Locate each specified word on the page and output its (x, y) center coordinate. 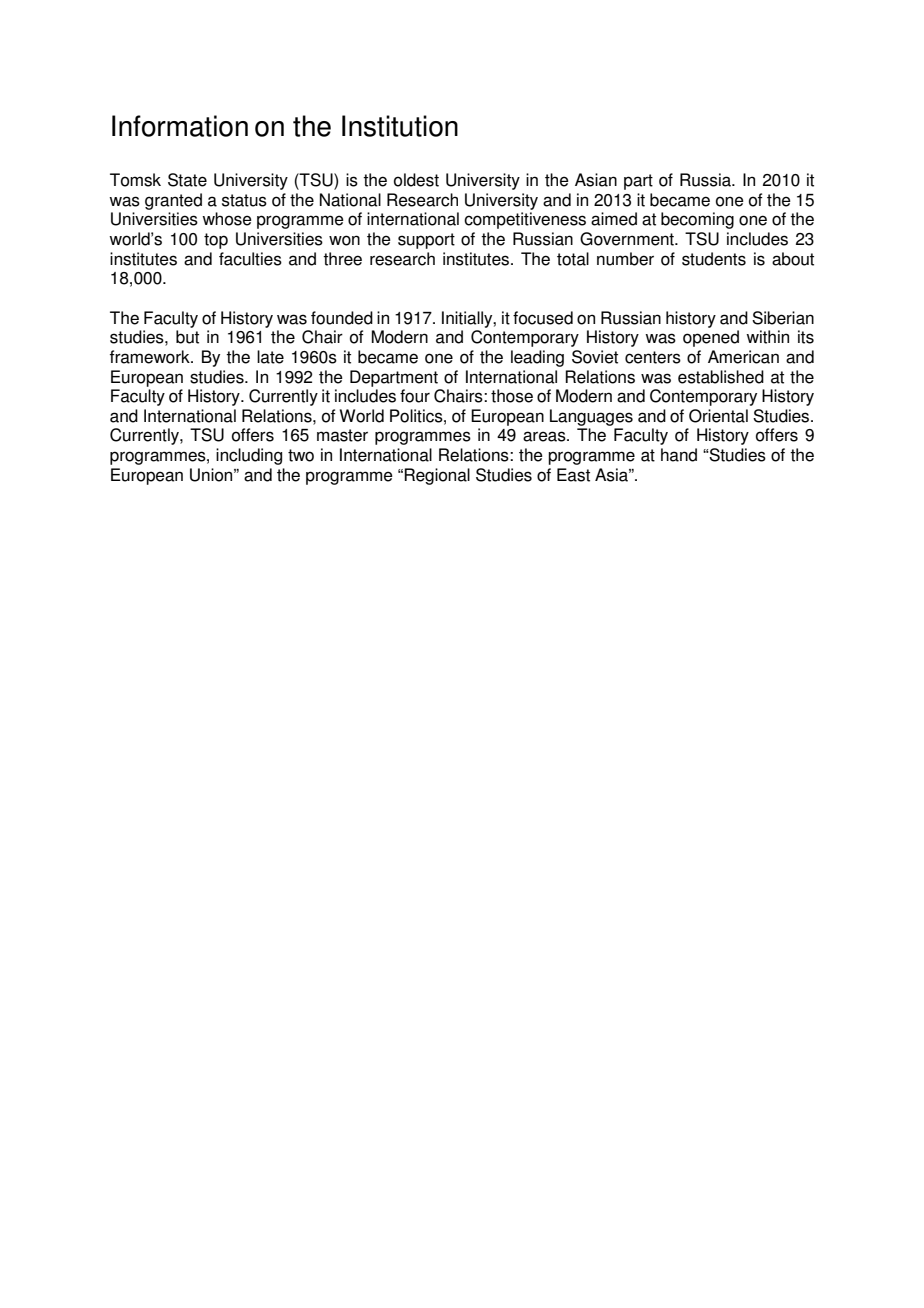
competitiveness (525, 220)
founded (342, 318)
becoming (697, 220)
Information (180, 126)
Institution (400, 126)
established (721, 377)
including (249, 456)
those (512, 396)
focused (543, 318)
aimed (614, 219)
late (270, 357)
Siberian (783, 318)
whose (227, 219)
